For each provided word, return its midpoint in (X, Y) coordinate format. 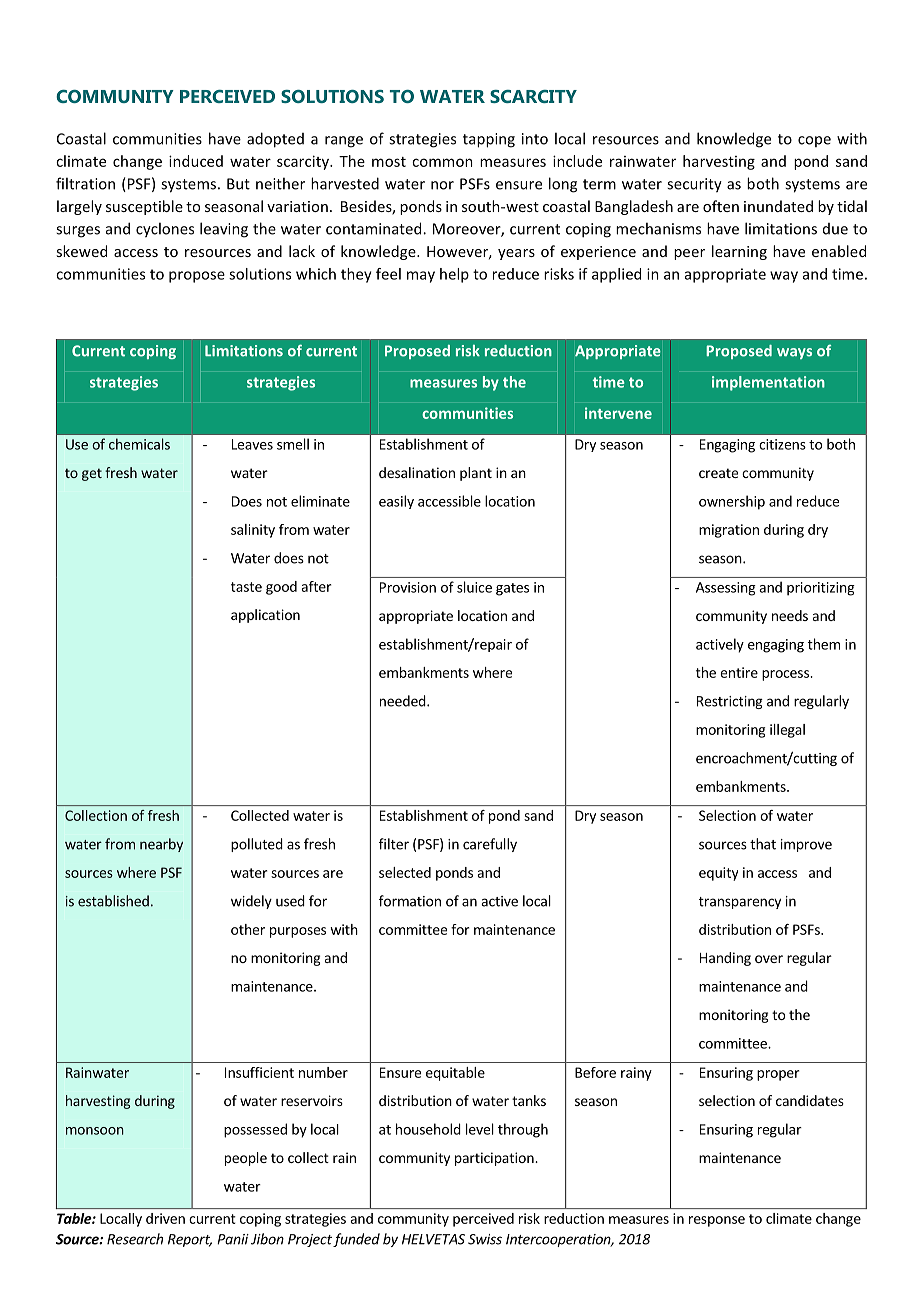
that (763, 844)
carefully (490, 845)
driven (165, 1218)
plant (476, 474)
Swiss (485, 1239)
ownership (732, 502)
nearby (161, 845)
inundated (778, 206)
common (442, 162)
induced (196, 161)
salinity (253, 531)
